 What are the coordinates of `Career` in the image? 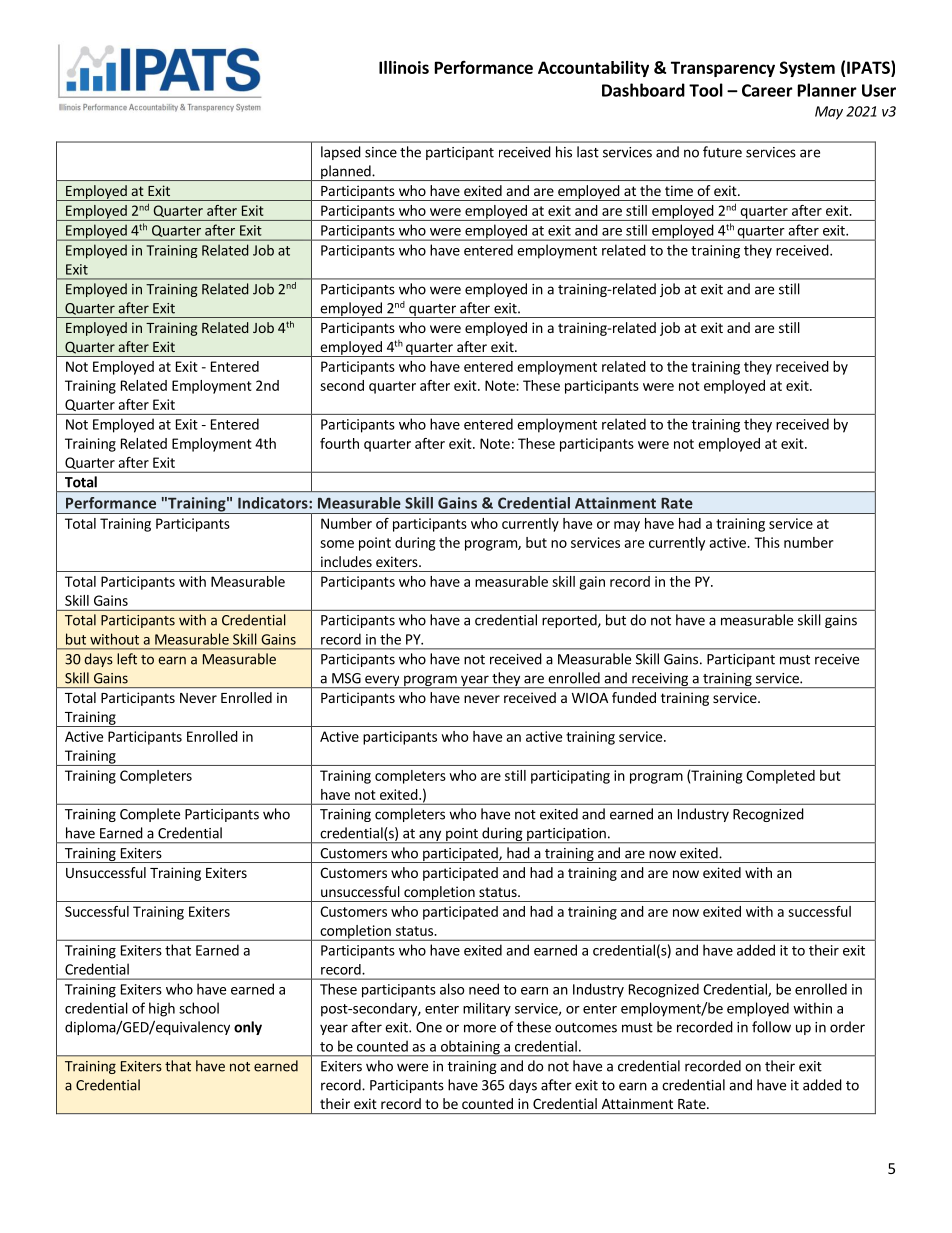 It's located at (767, 90).
